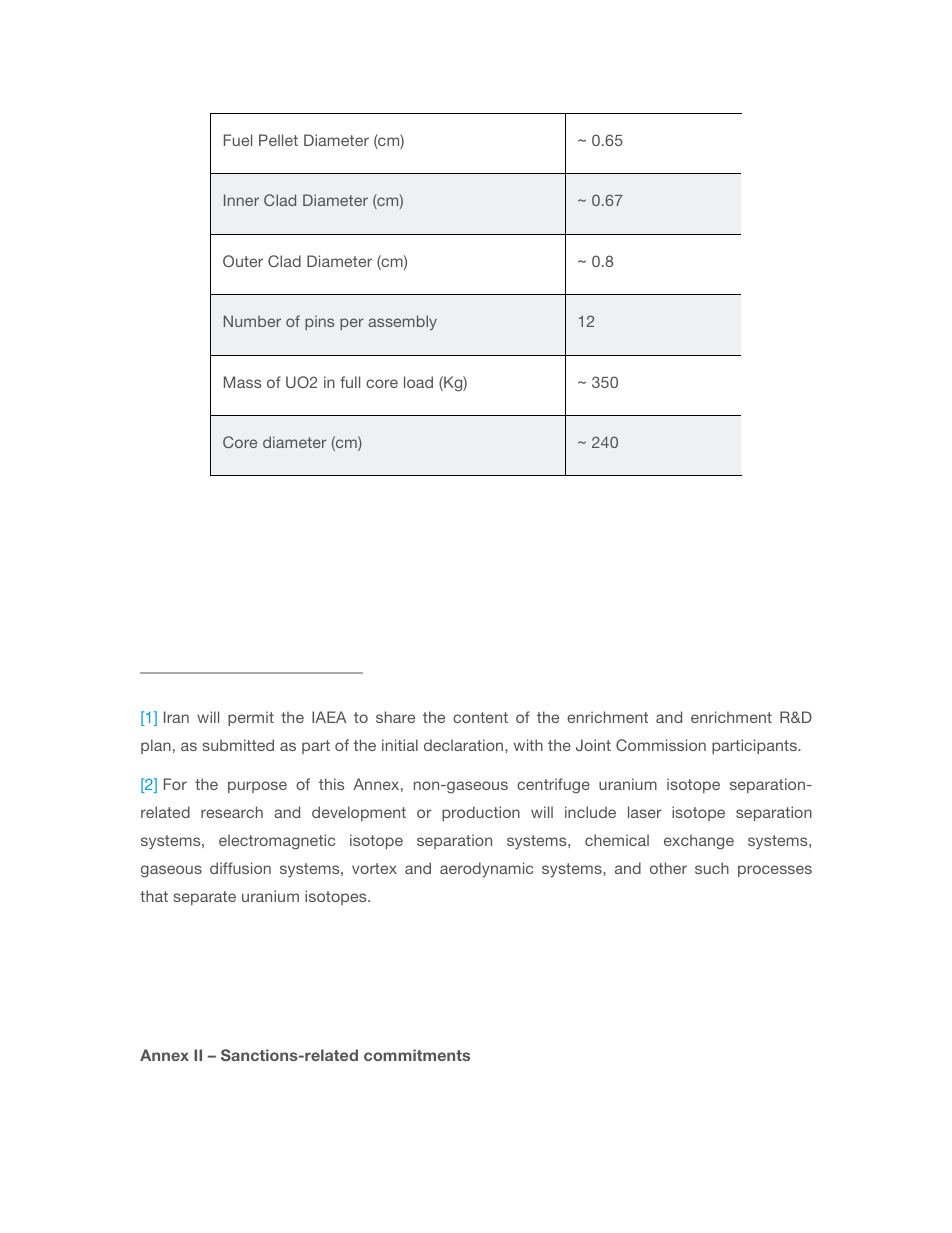 This screenshot has height=1233, width=952. Describe the element at coordinates (205, 898) in the screenshot. I see `separate` at that location.
